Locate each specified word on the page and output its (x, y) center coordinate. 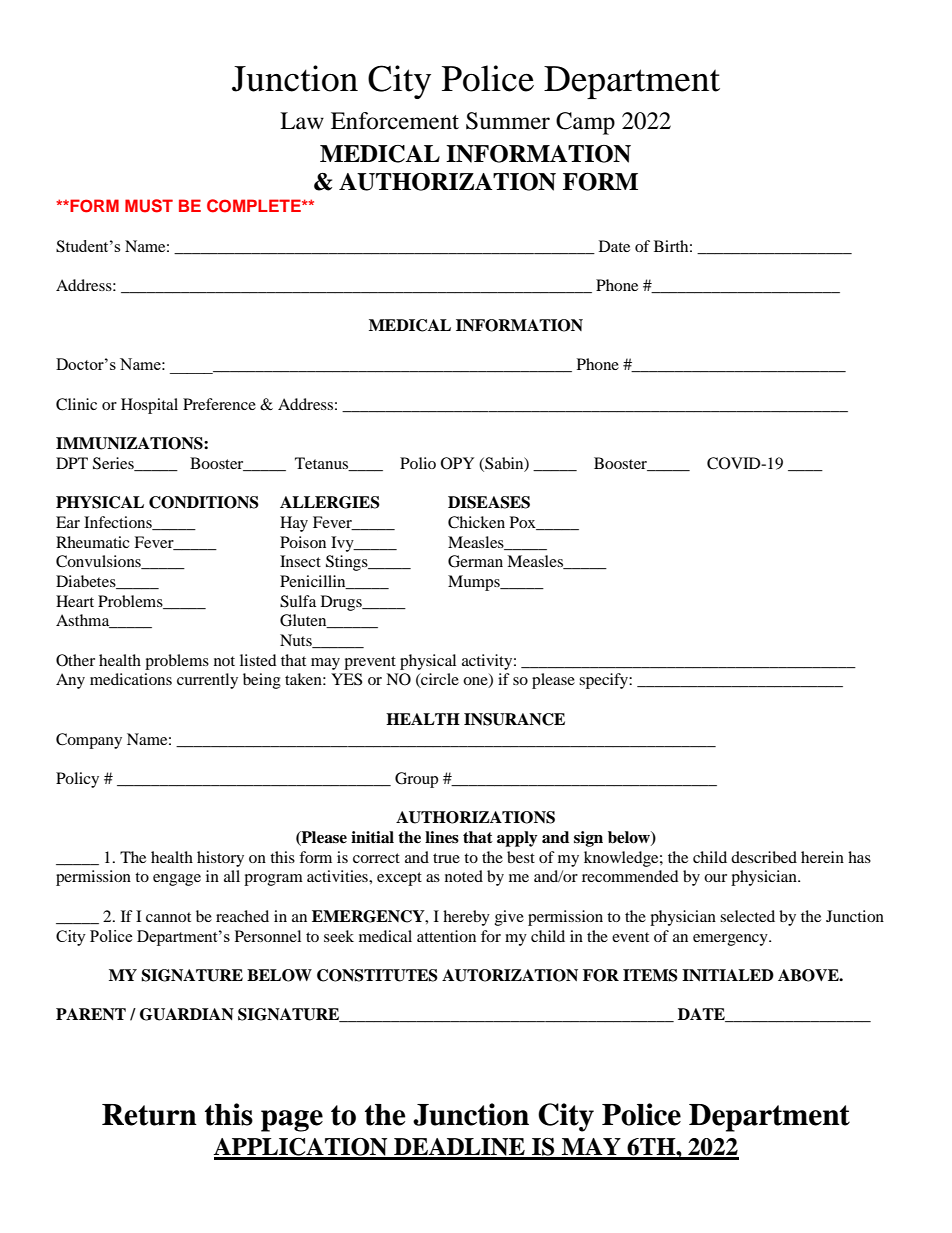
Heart (75, 601)
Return (149, 1115)
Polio (418, 463)
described (764, 857)
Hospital (149, 406)
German (475, 561)
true (446, 858)
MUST (149, 206)
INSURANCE (514, 719)
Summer (508, 121)
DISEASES (489, 502)
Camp (585, 123)
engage (177, 880)
